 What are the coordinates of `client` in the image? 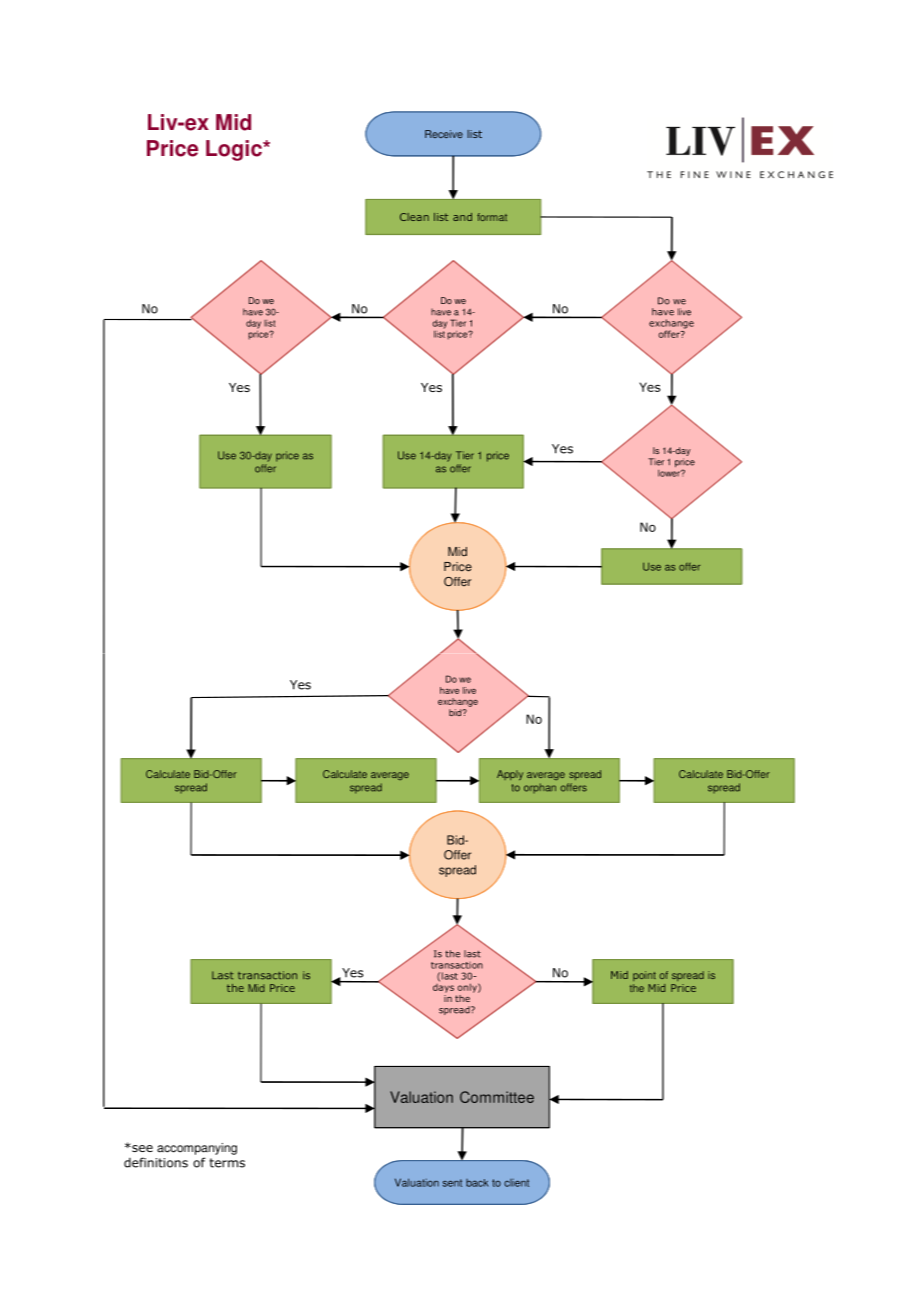 It's located at (516, 1183).
